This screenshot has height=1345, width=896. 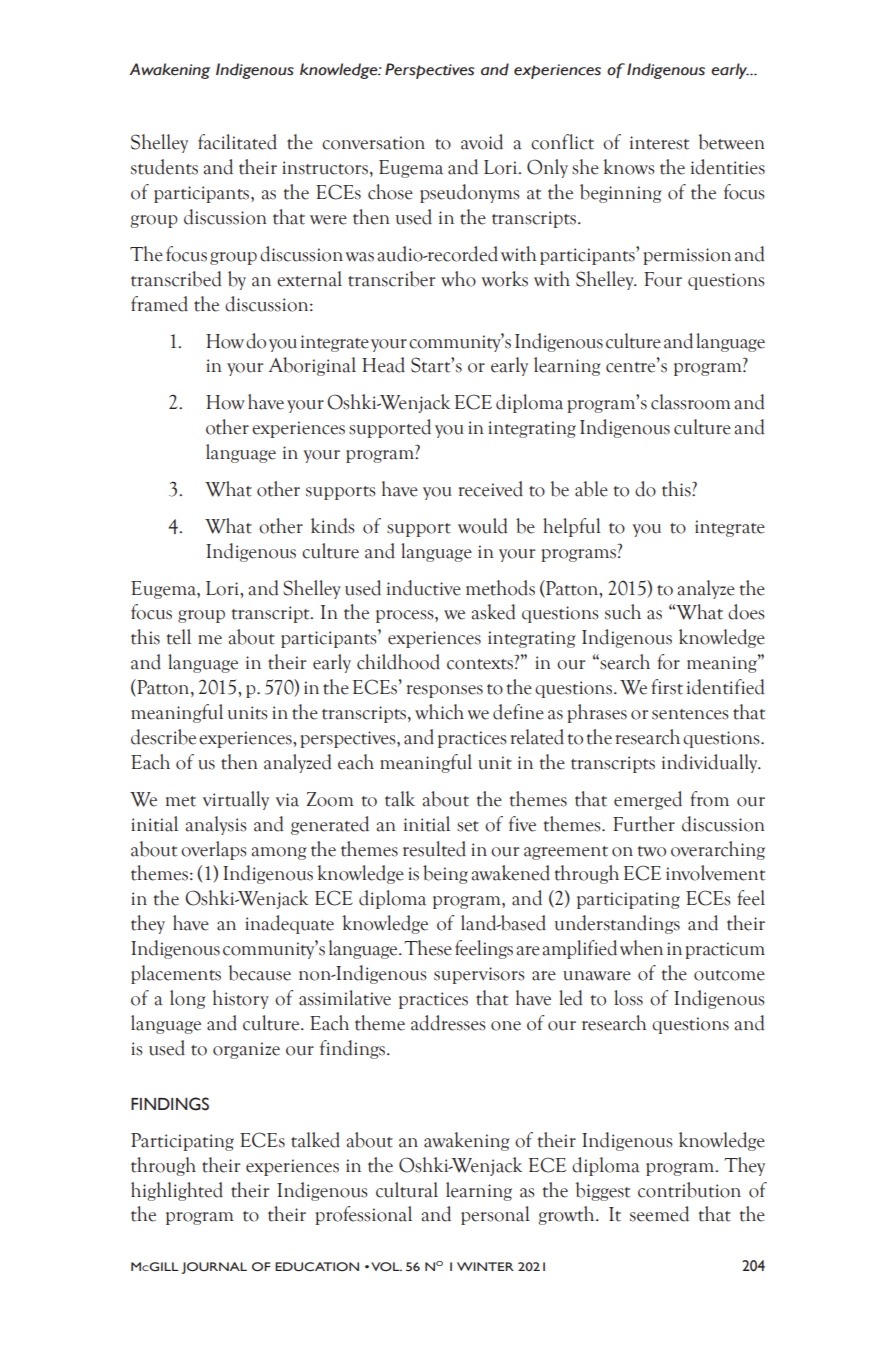 I want to click on interest, so click(x=659, y=143).
